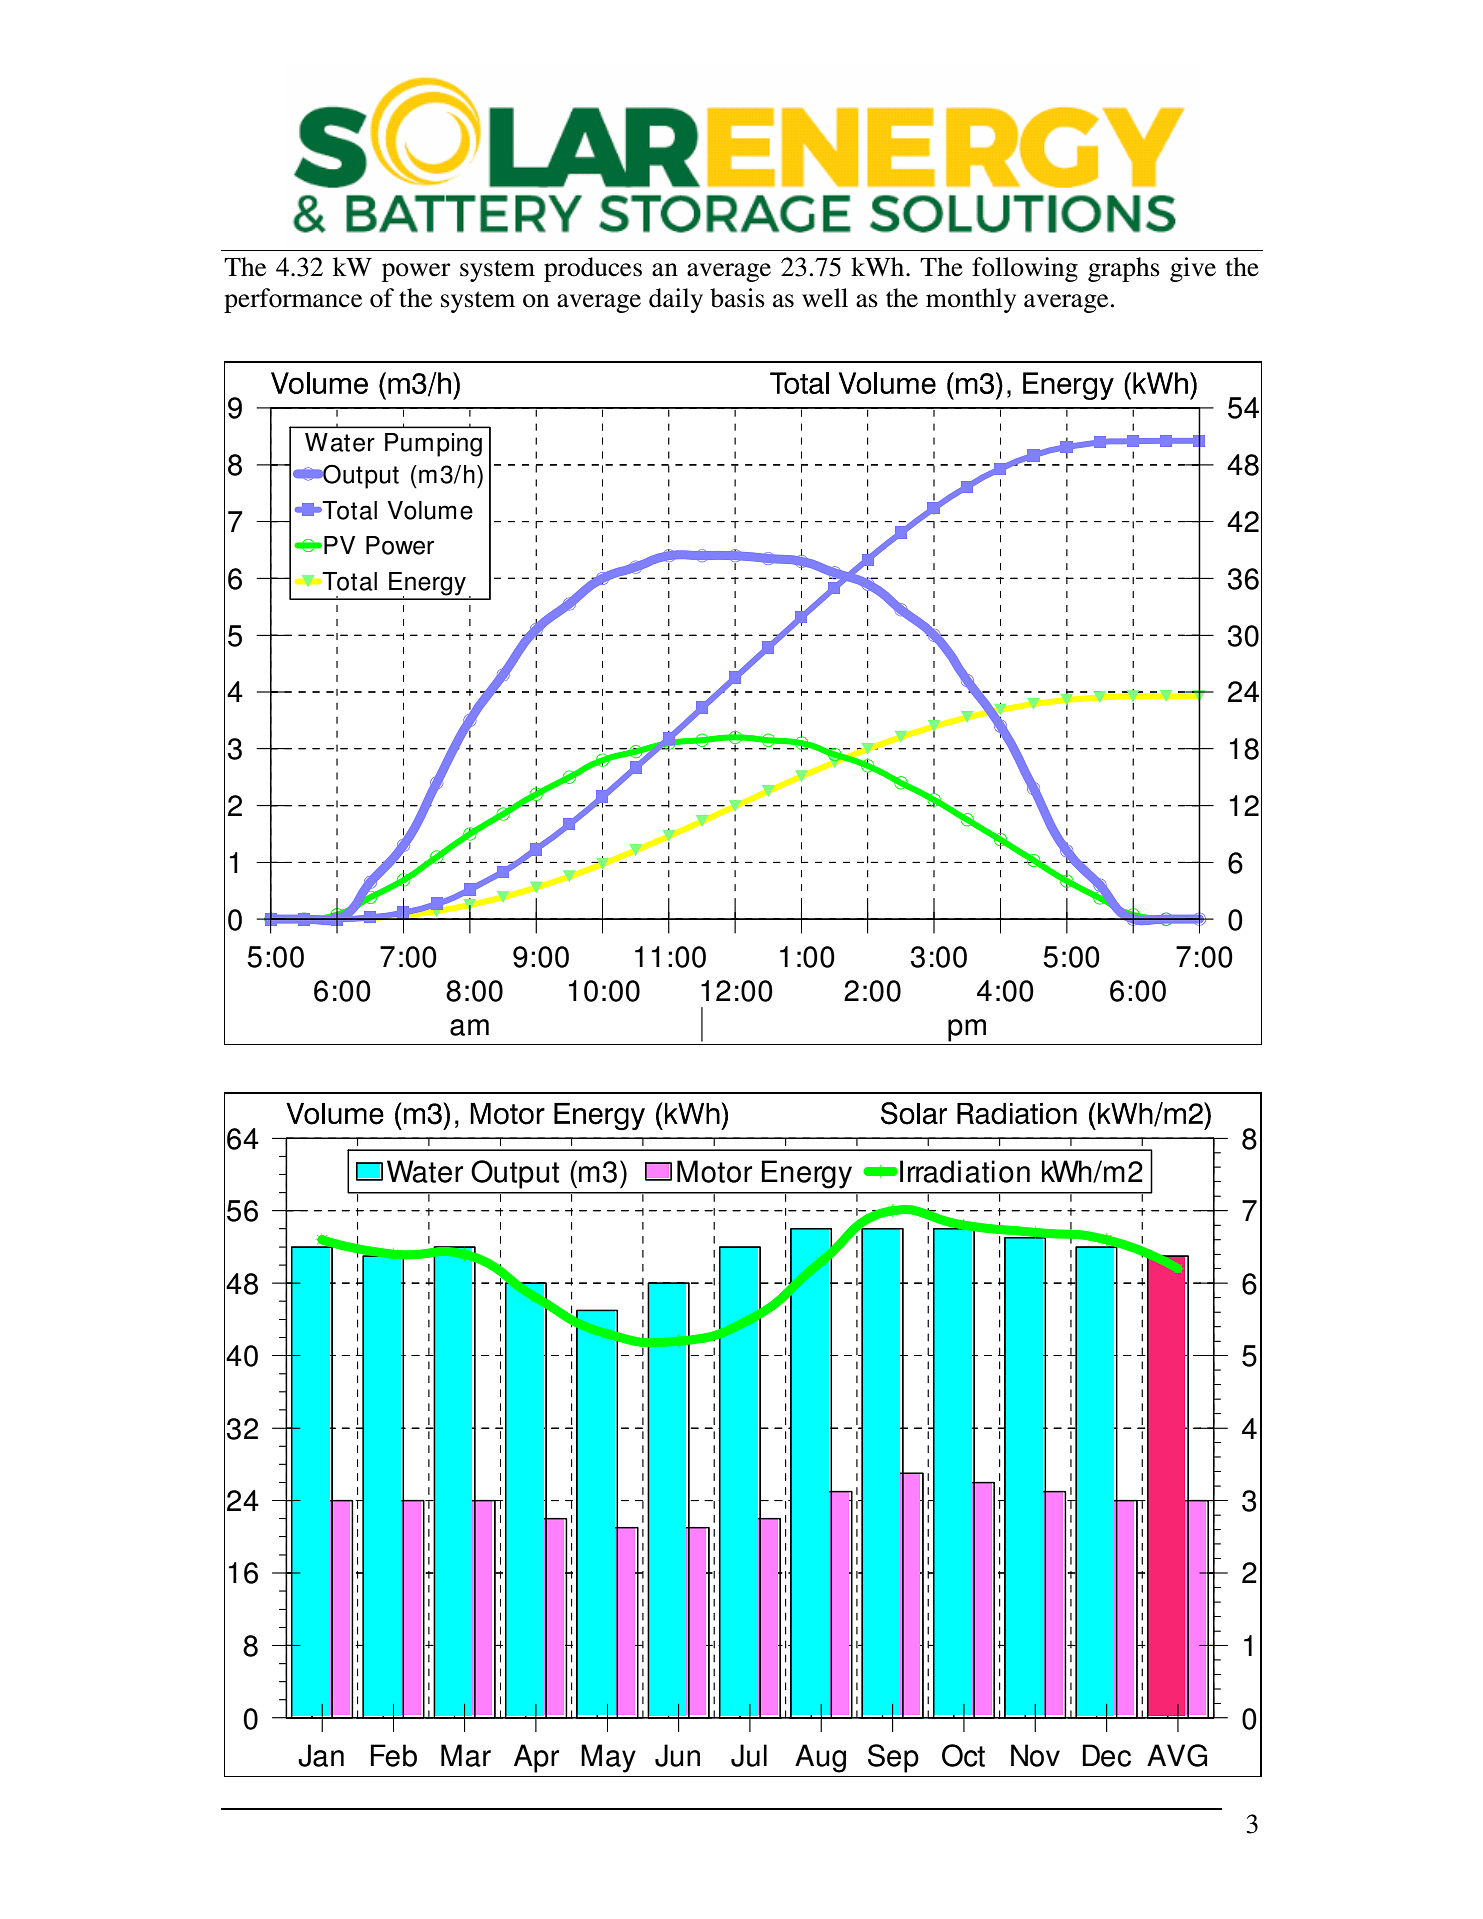 The width and height of the screenshot is (1483, 1919). I want to click on Volume, so click(430, 510).
